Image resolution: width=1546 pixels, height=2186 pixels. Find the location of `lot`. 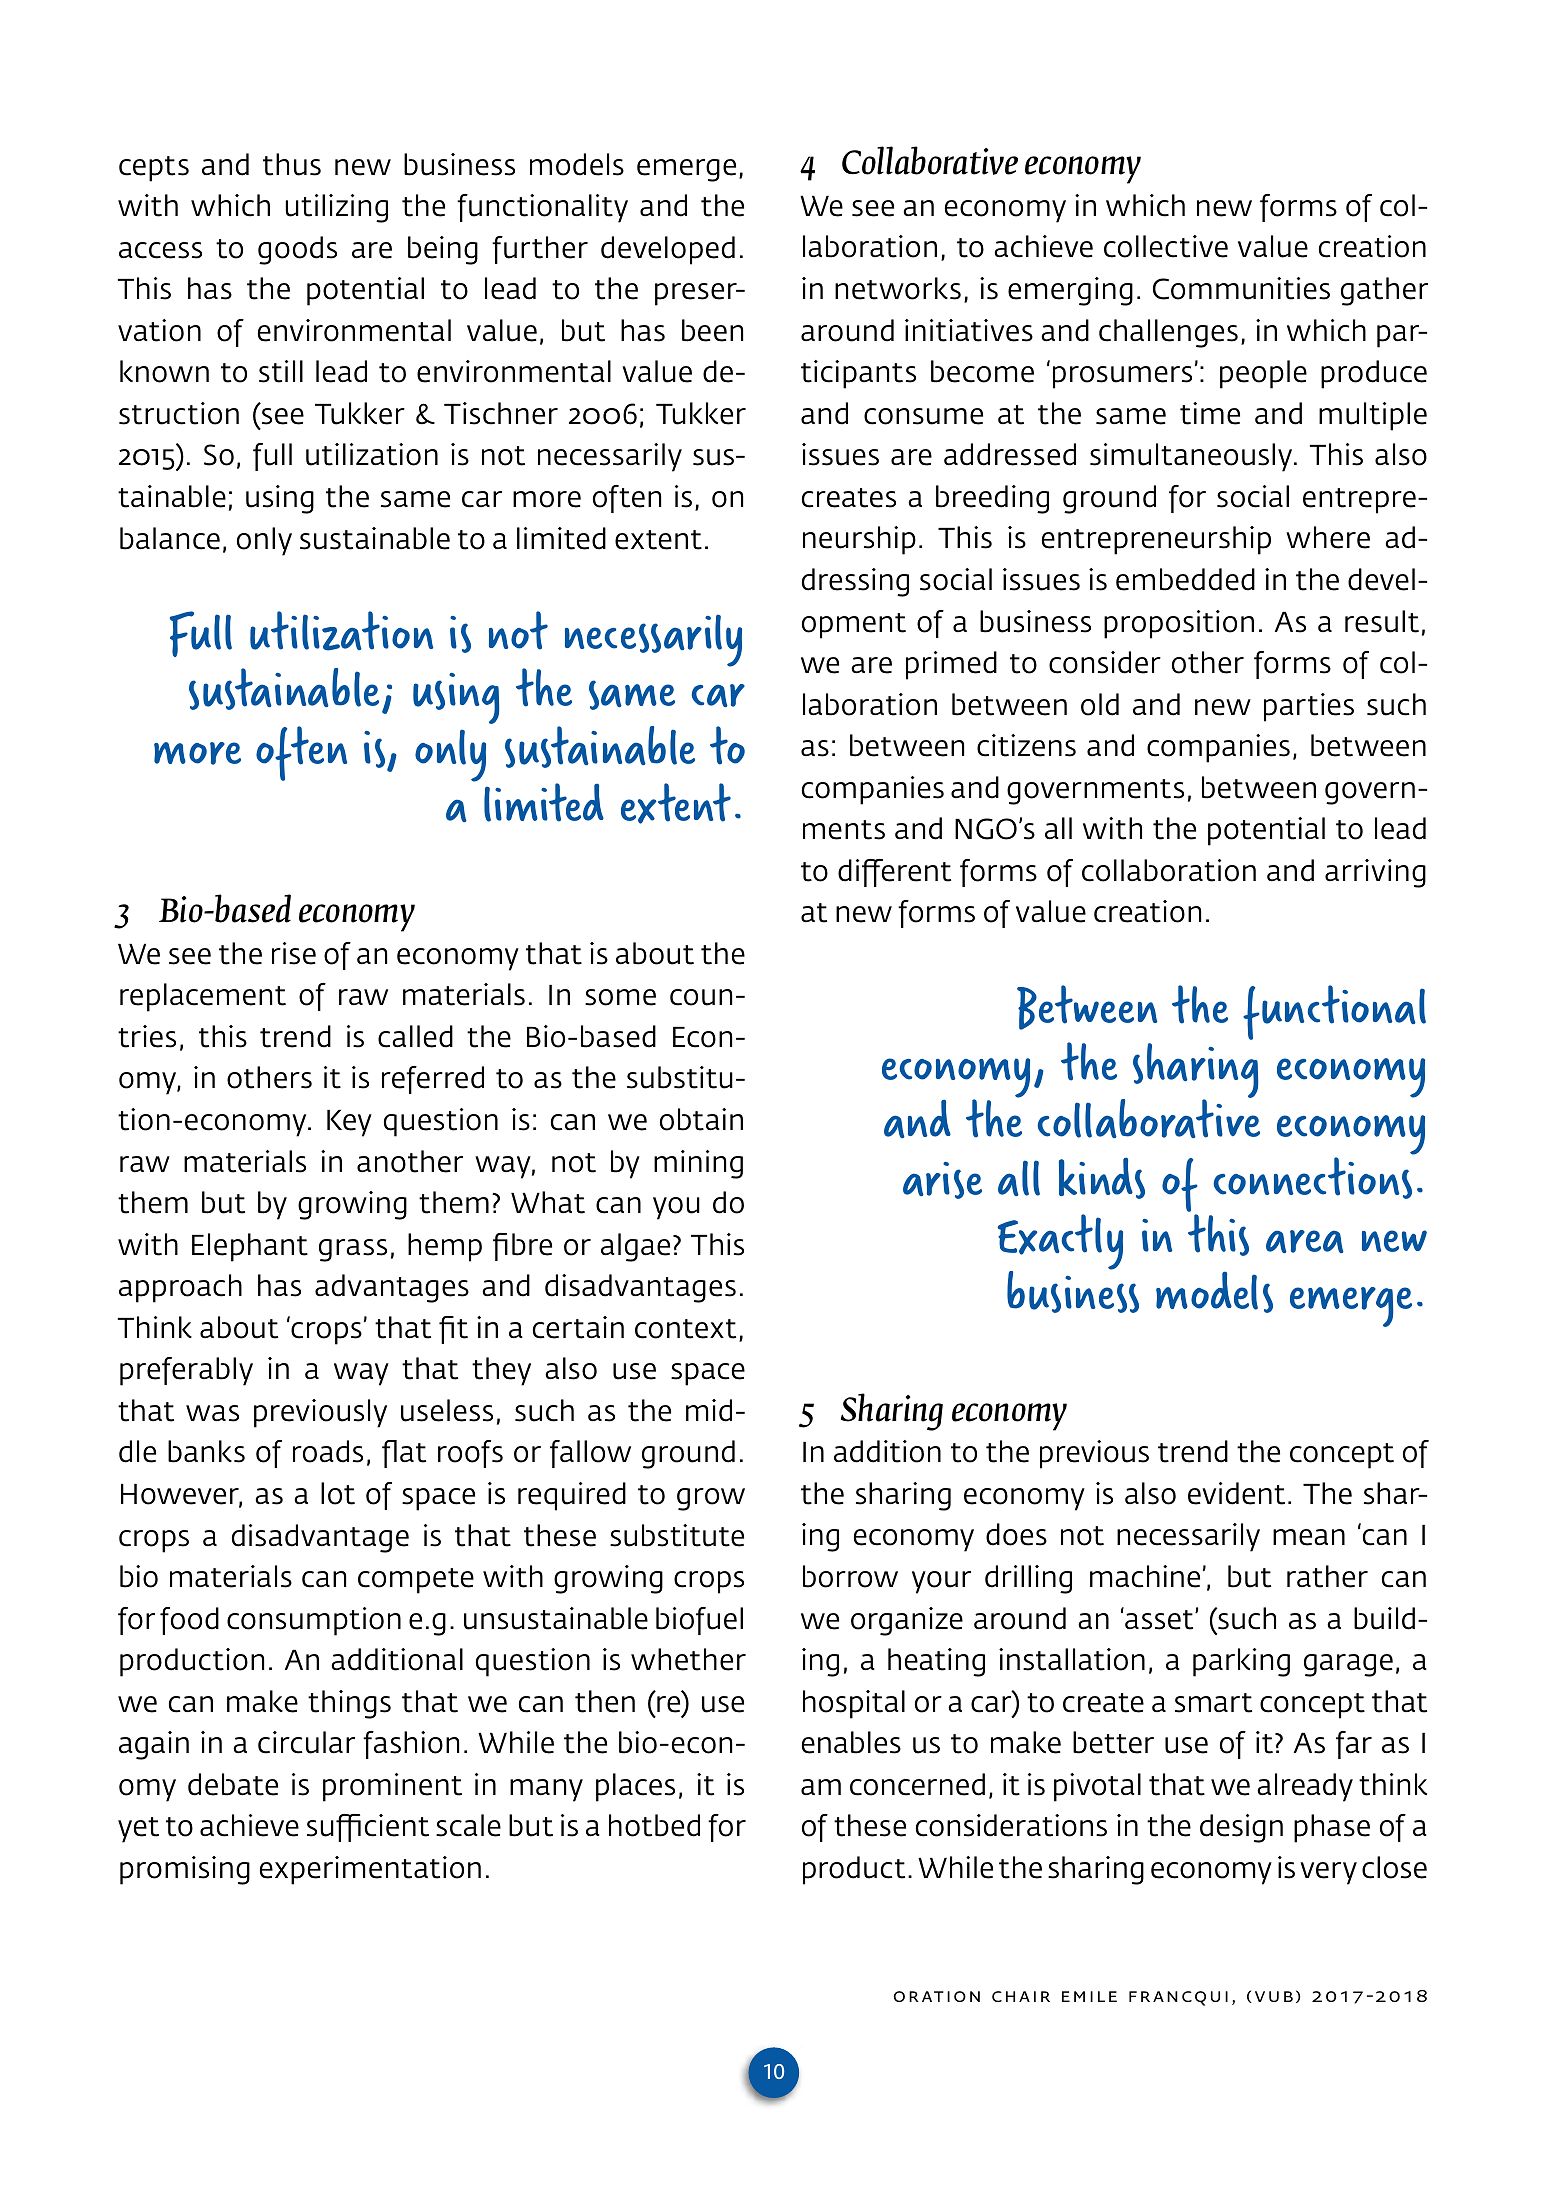

lot is located at coordinates (338, 1493).
